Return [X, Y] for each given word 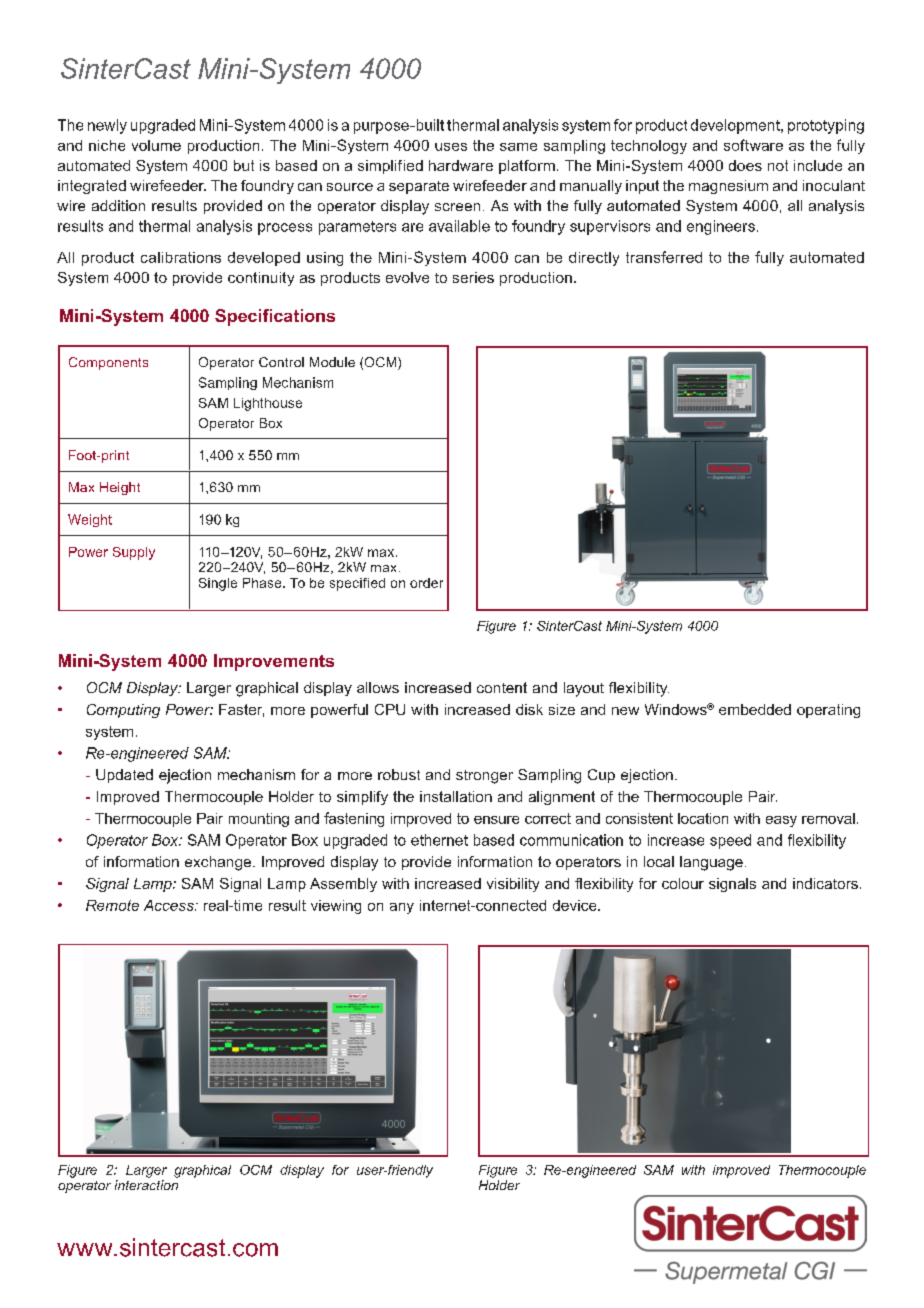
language [711, 863]
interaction [146, 1185]
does [745, 165]
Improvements [274, 662]
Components [108, 363]
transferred [664, 257]
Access [170, 905]
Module [332, 362]
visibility [513, 885]
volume [156, 145]
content [502, 687]
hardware [461, 165]
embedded [755, 709]
